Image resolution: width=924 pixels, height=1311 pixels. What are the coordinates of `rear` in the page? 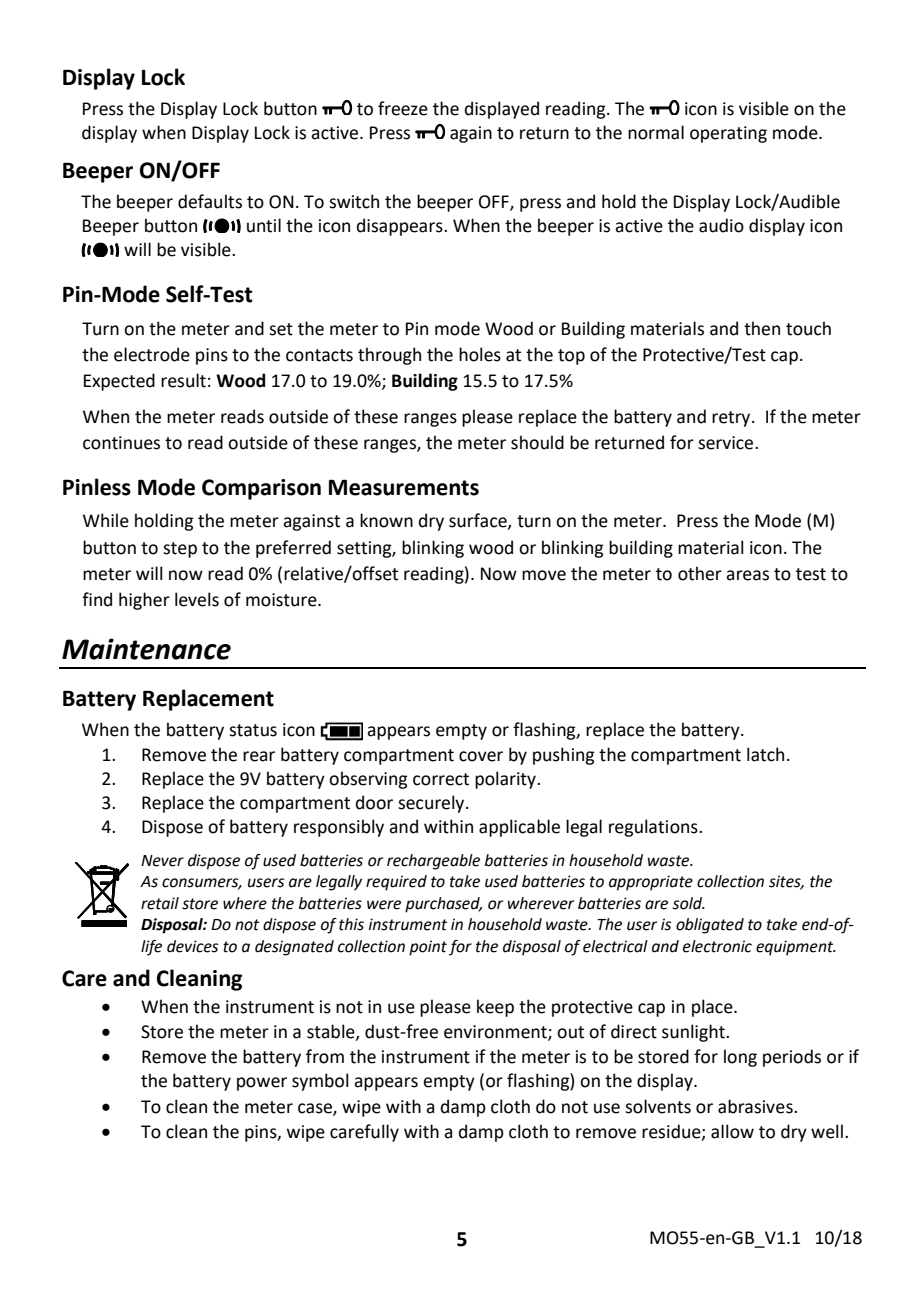 It's located at (259, 756).
